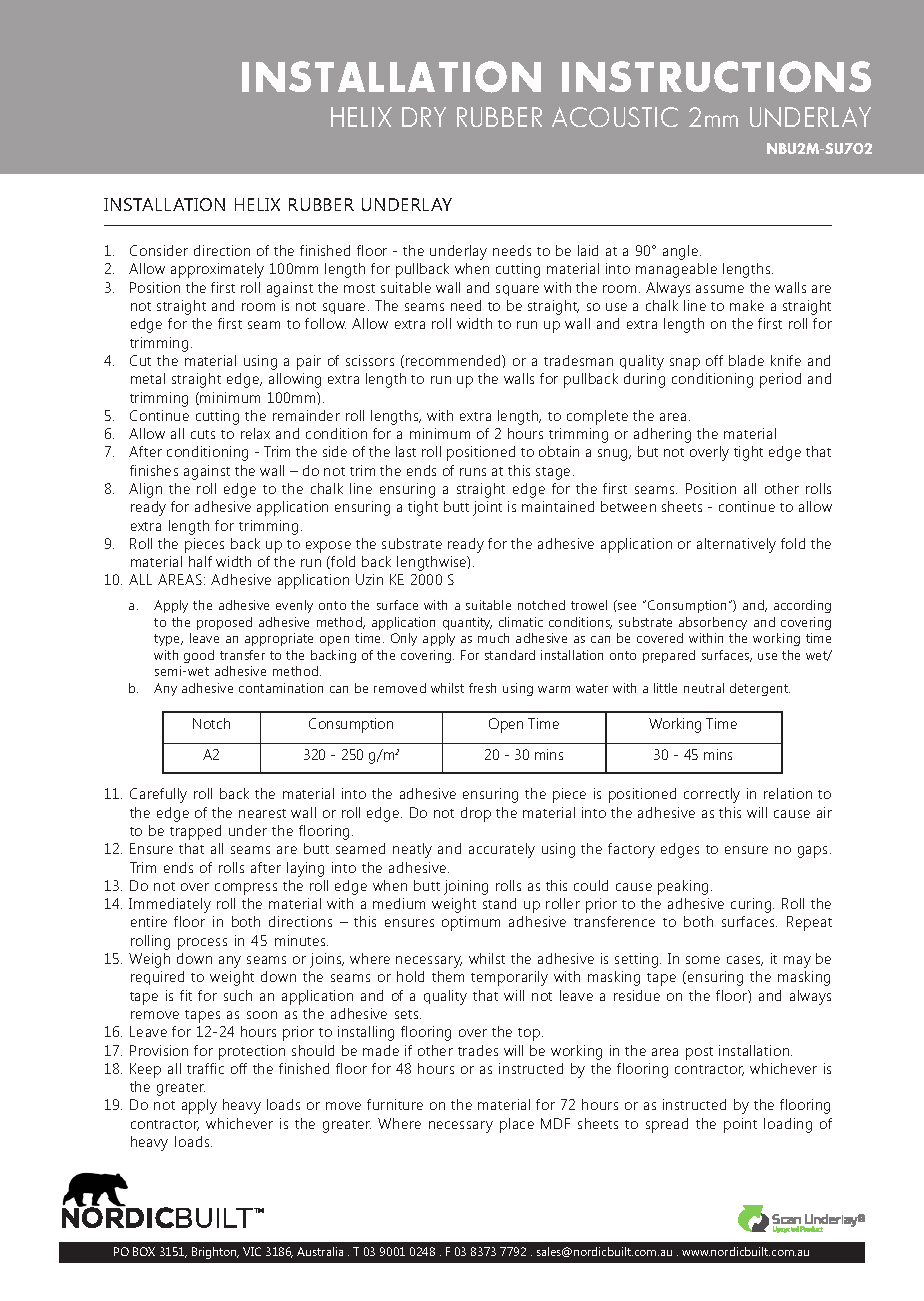  What do you see at coordinates (704, 688) in the screenshot?
I see `neutral` at bounding box center [704, 688].
